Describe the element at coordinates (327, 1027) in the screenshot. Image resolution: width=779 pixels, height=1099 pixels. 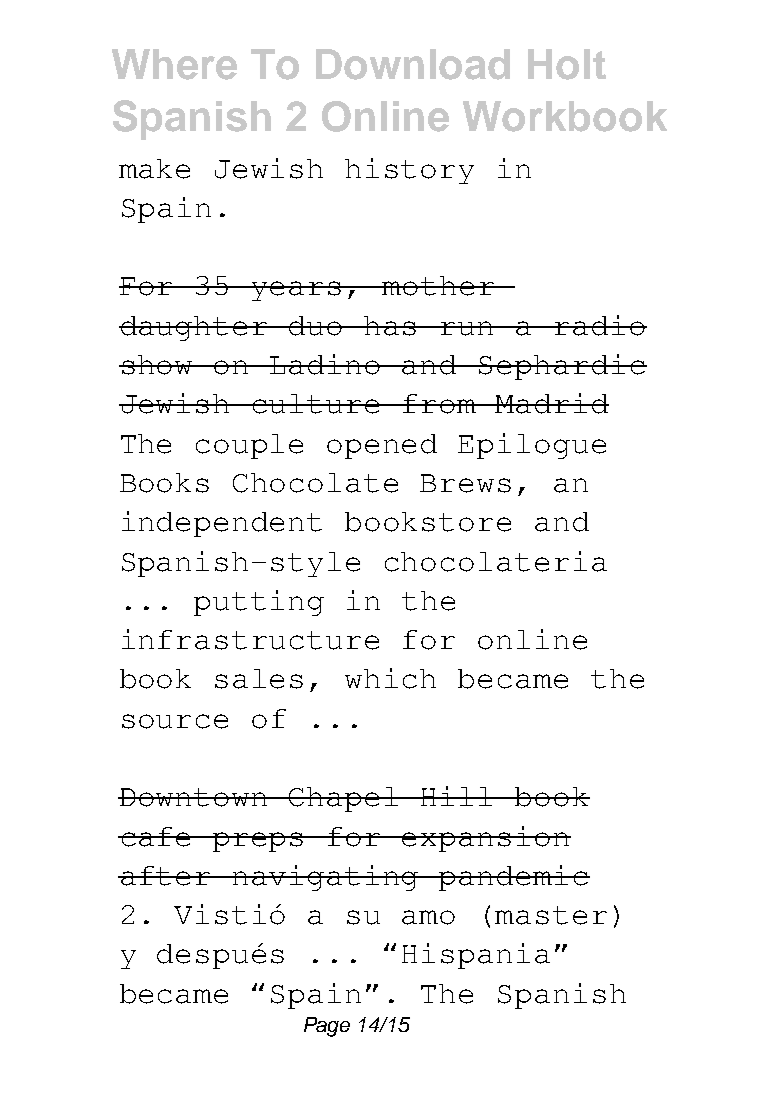
I see `Page` at that location.
